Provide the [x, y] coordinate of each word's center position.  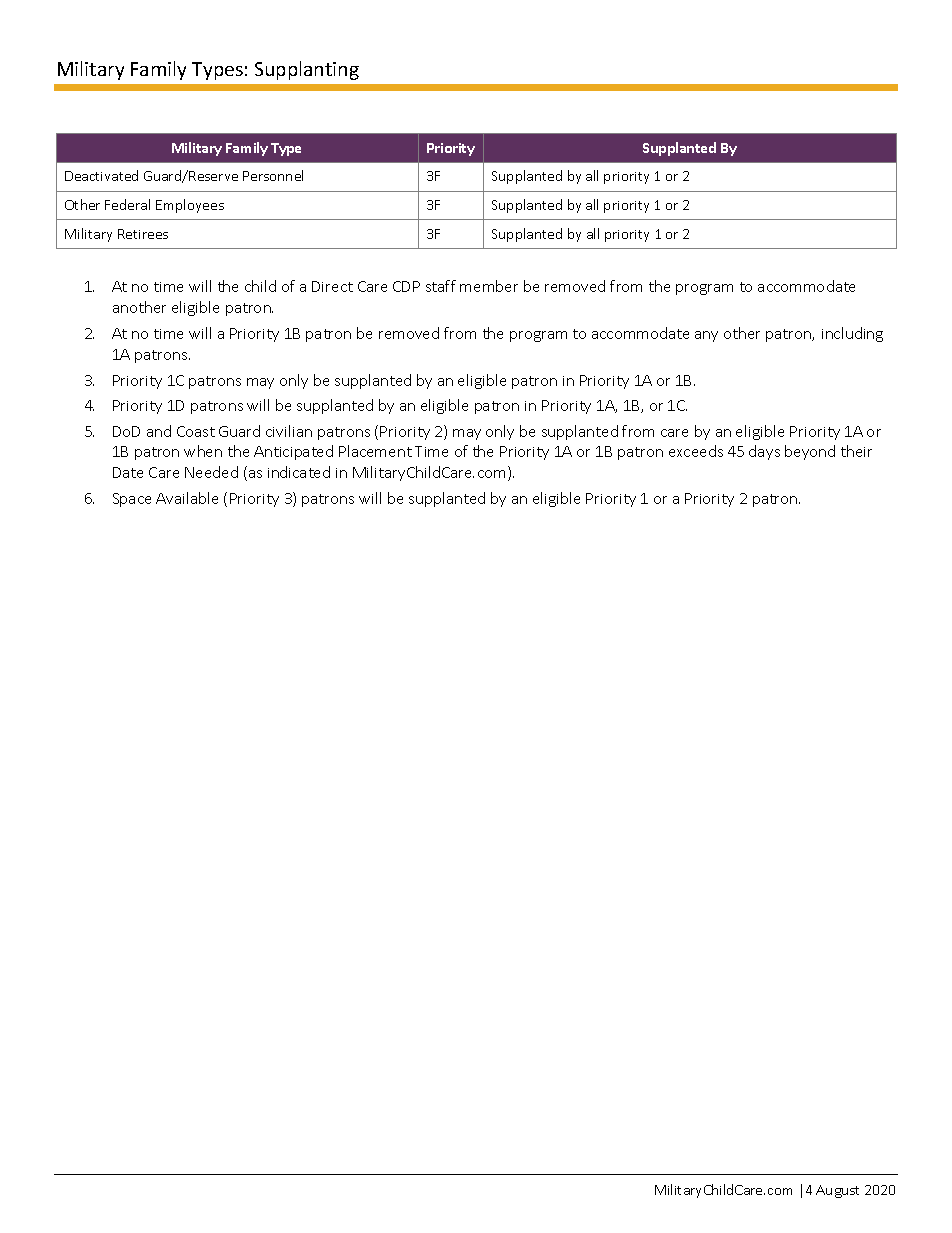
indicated [299, 472]
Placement [375, 451]
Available [187, 498]
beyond [810, 452]
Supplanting [307, 70]
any [706, 336]
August [837, 1191]
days [764, 452]
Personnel [273, 175]
